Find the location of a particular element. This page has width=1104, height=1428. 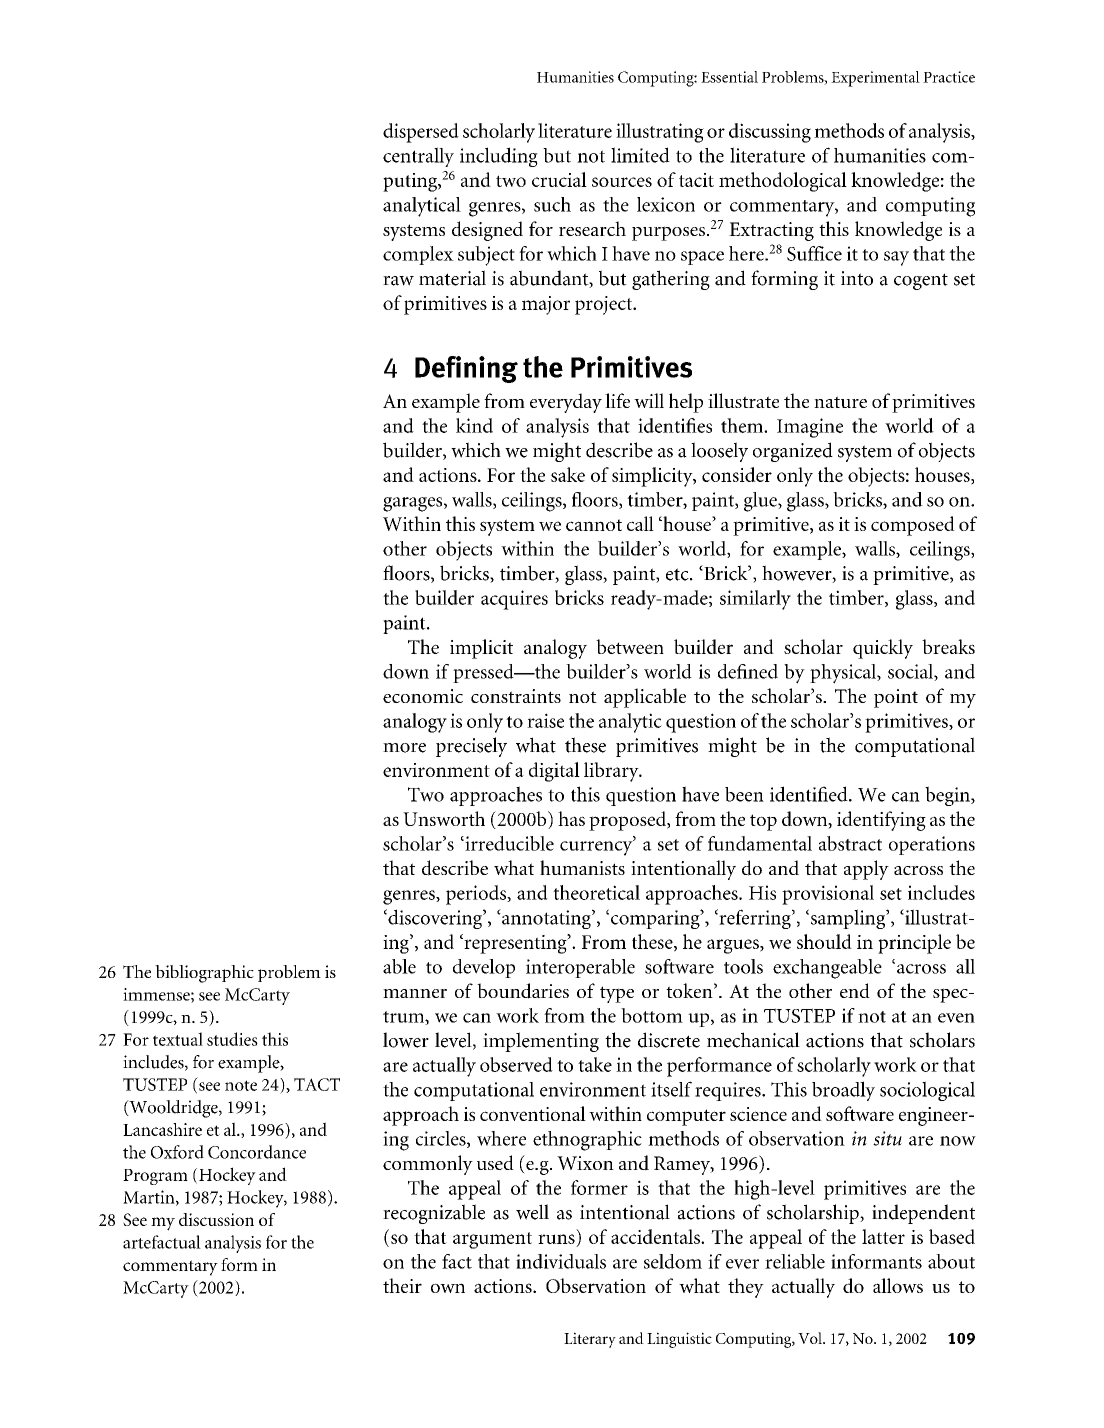

raise is located at coordinates (545, 720).
